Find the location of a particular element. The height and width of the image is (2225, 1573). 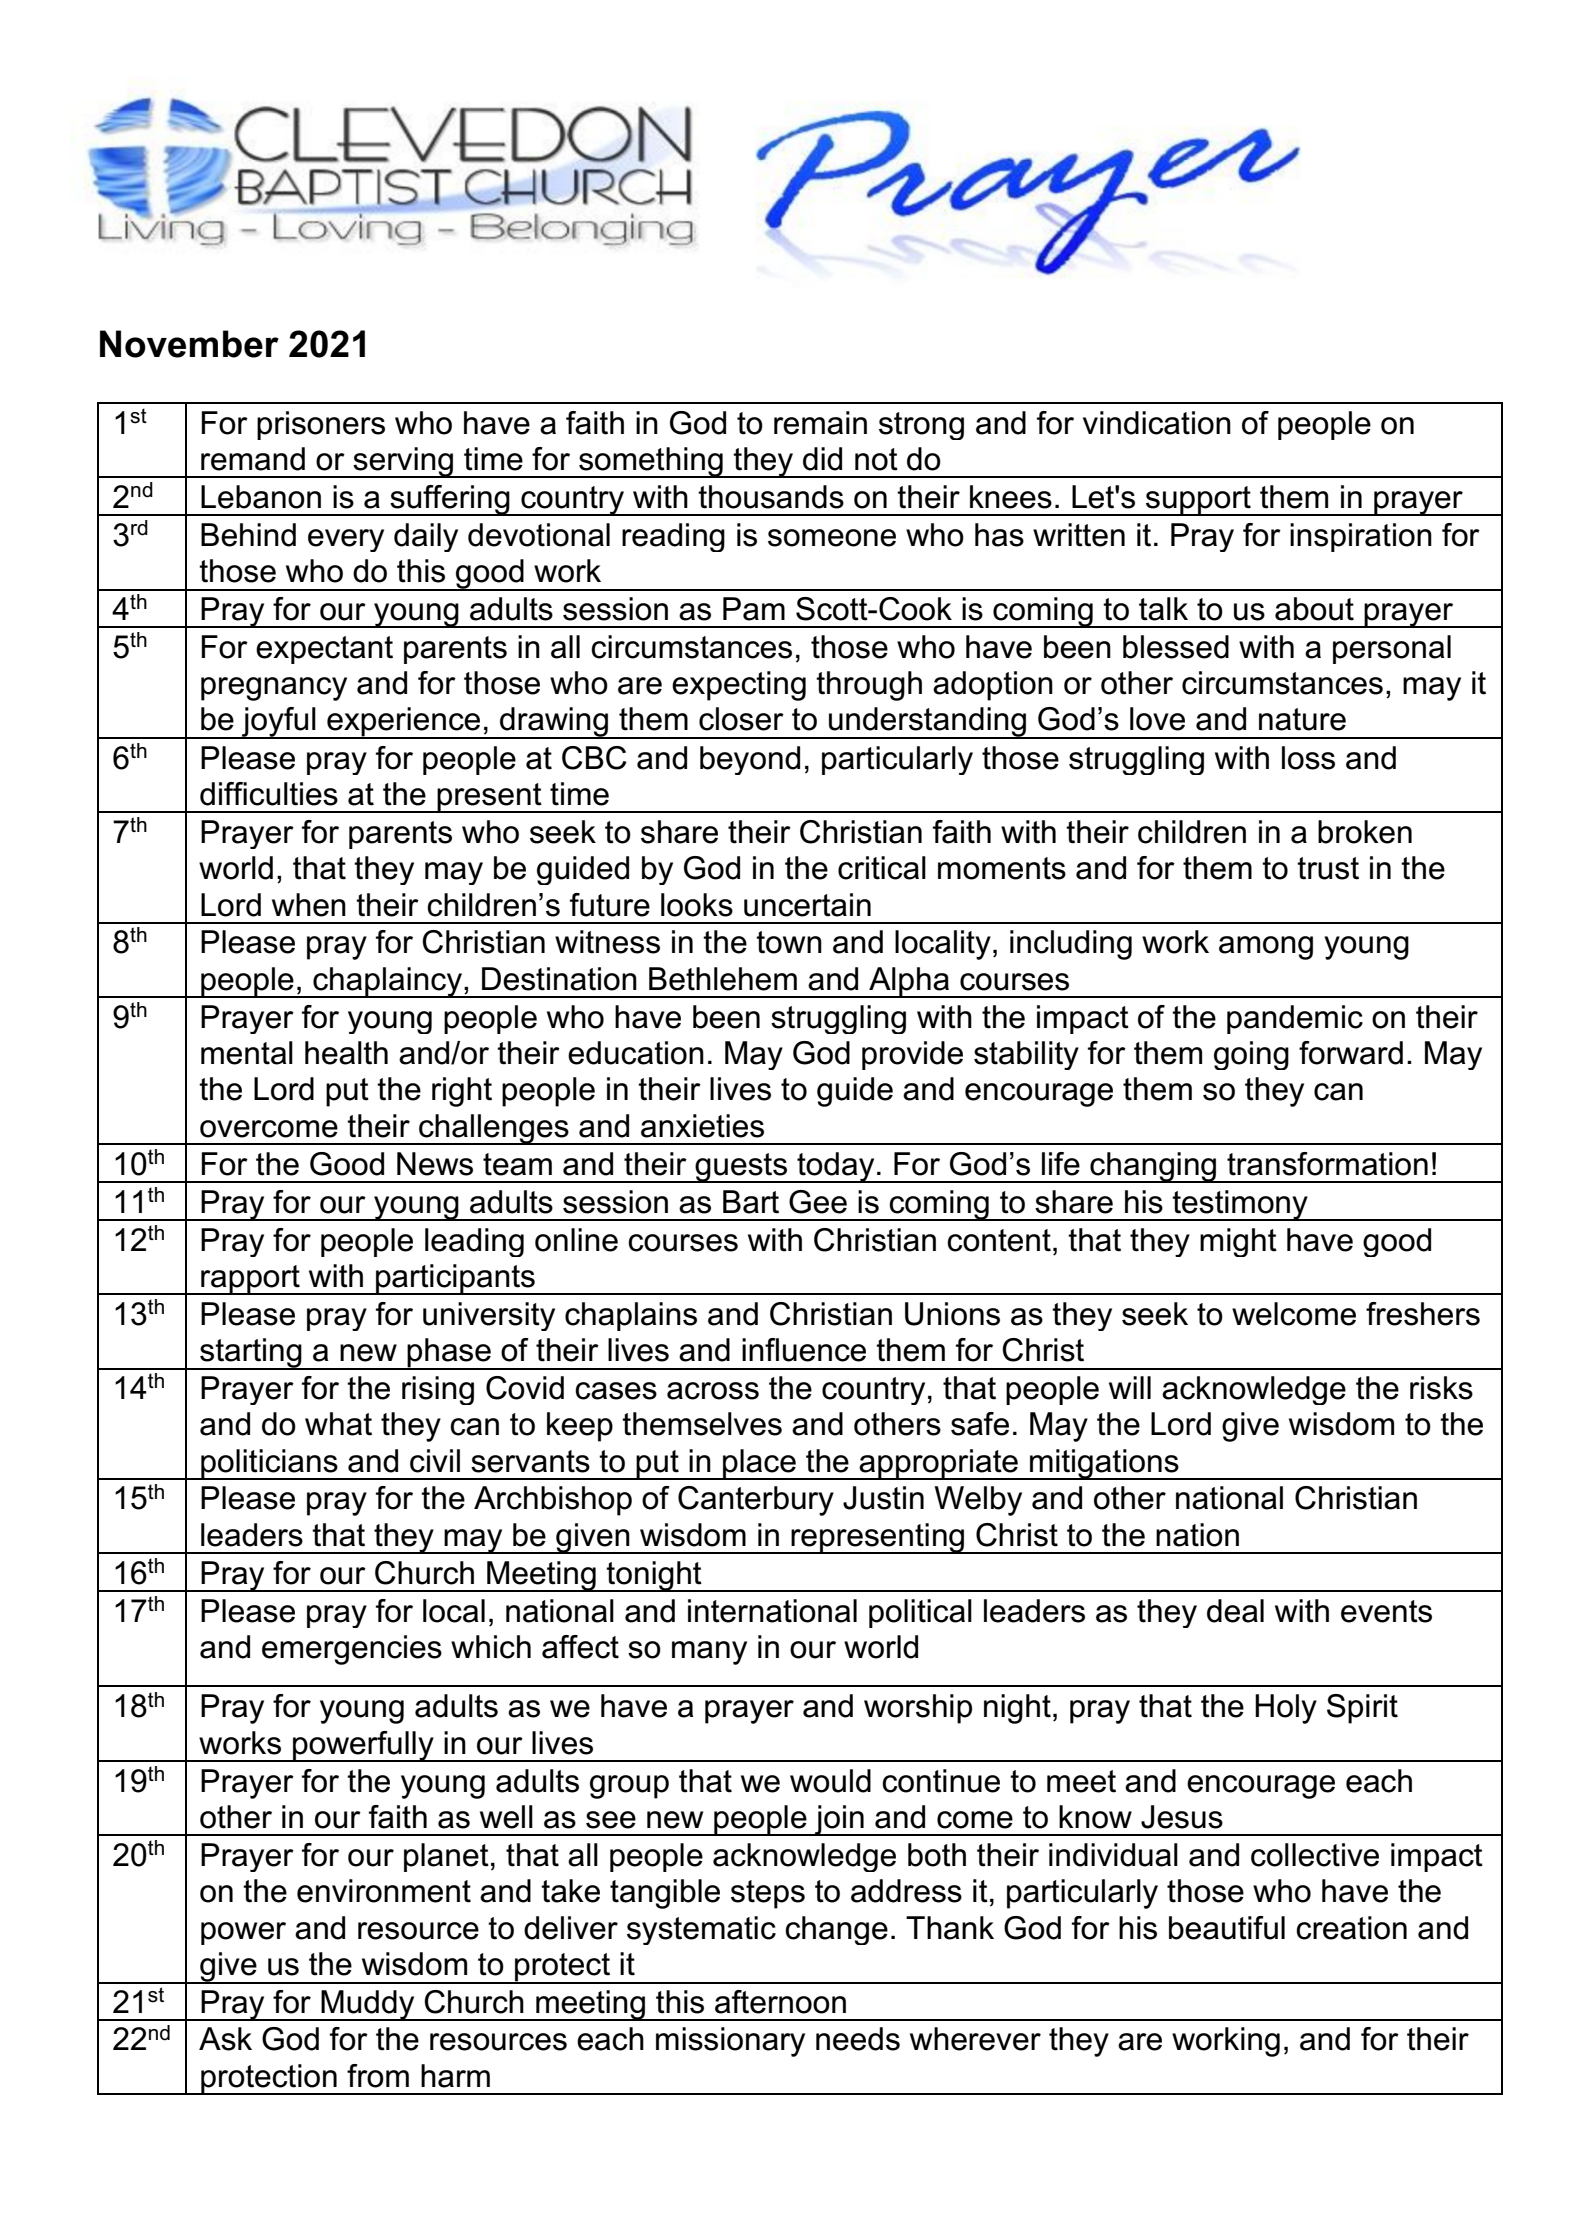

testimony is located at coordinates (1240, 1205).
